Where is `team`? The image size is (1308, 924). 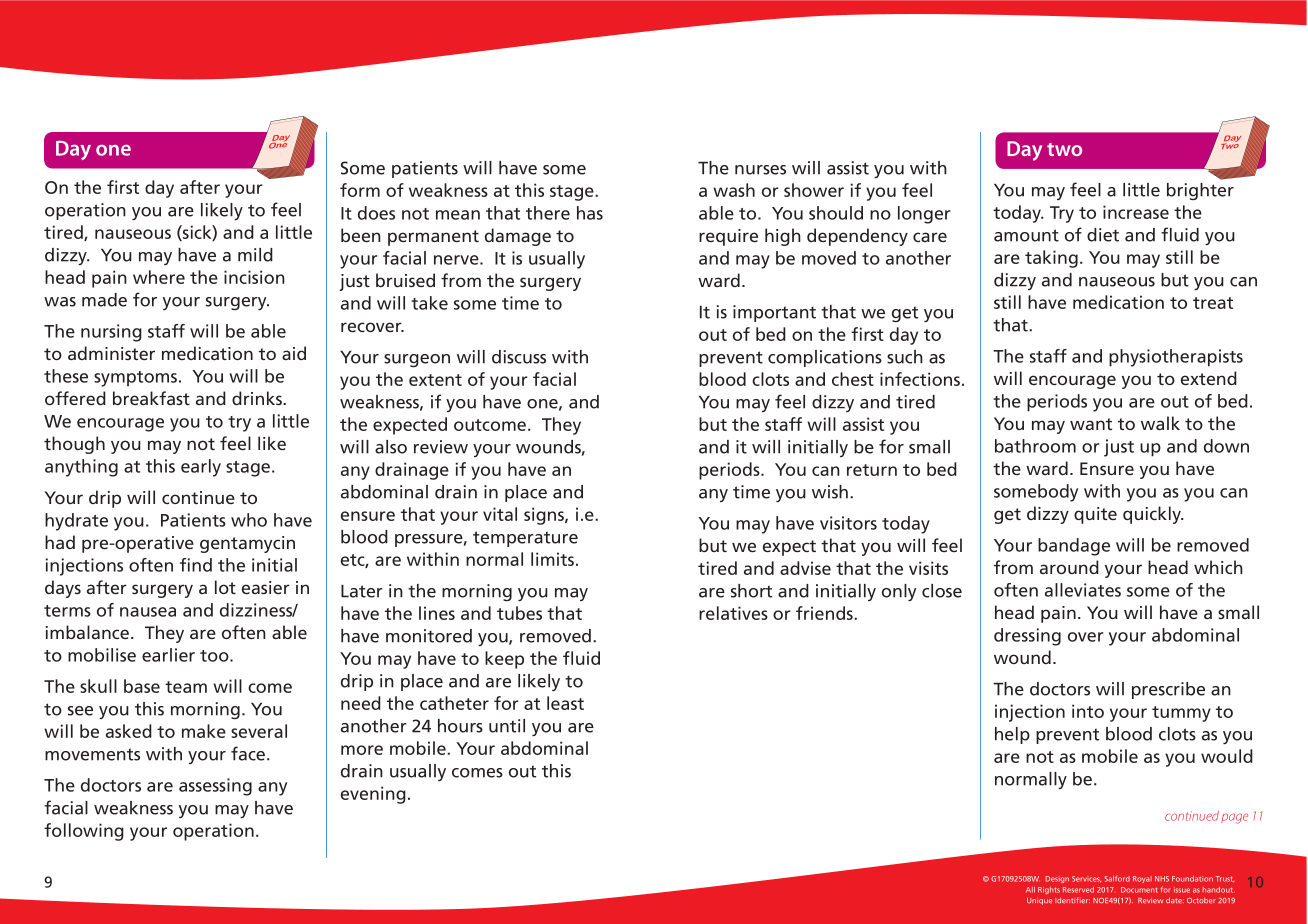 team is located at coordinates (186, 687).
